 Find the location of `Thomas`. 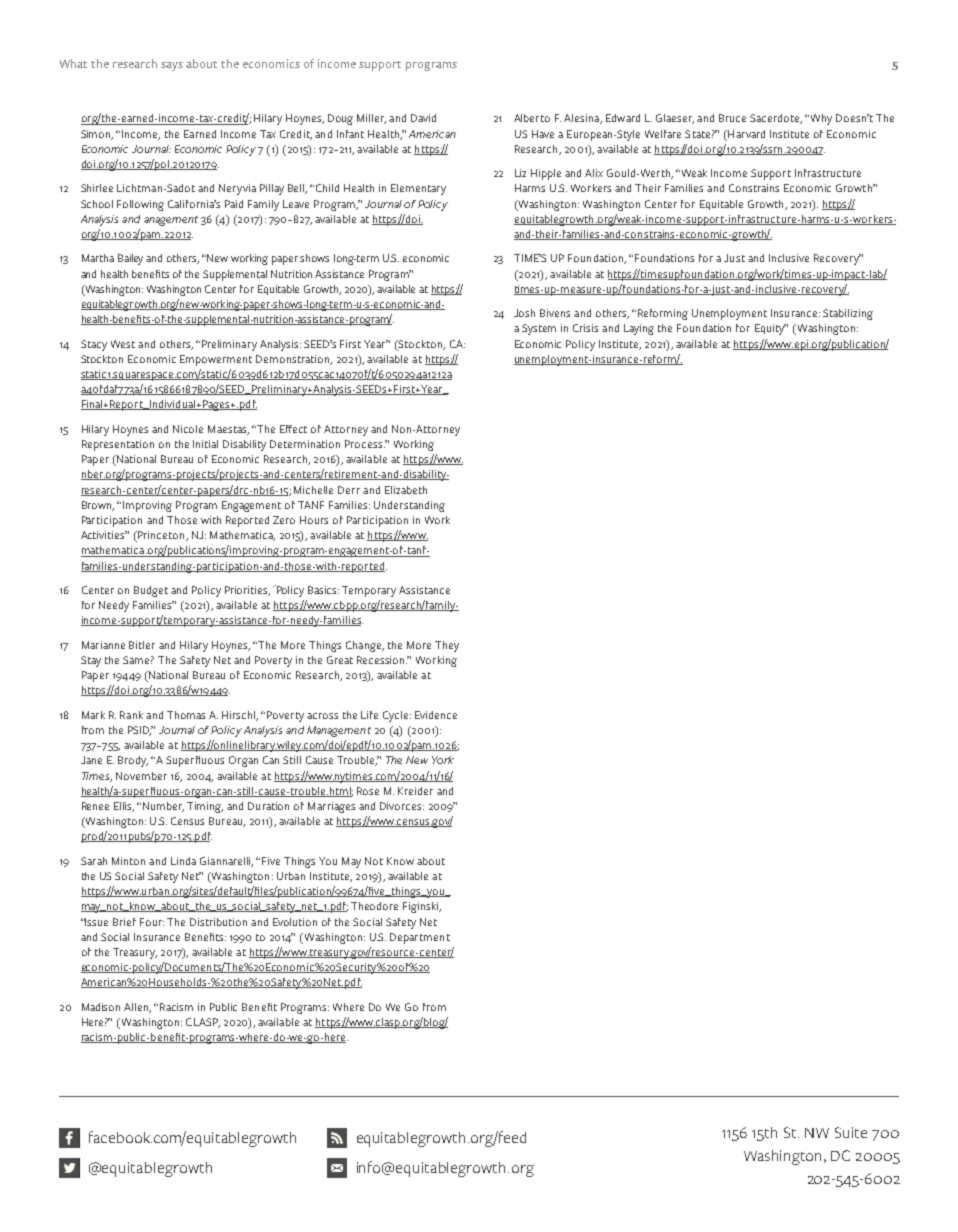

Thomas is located at coordinates (186, 715).
